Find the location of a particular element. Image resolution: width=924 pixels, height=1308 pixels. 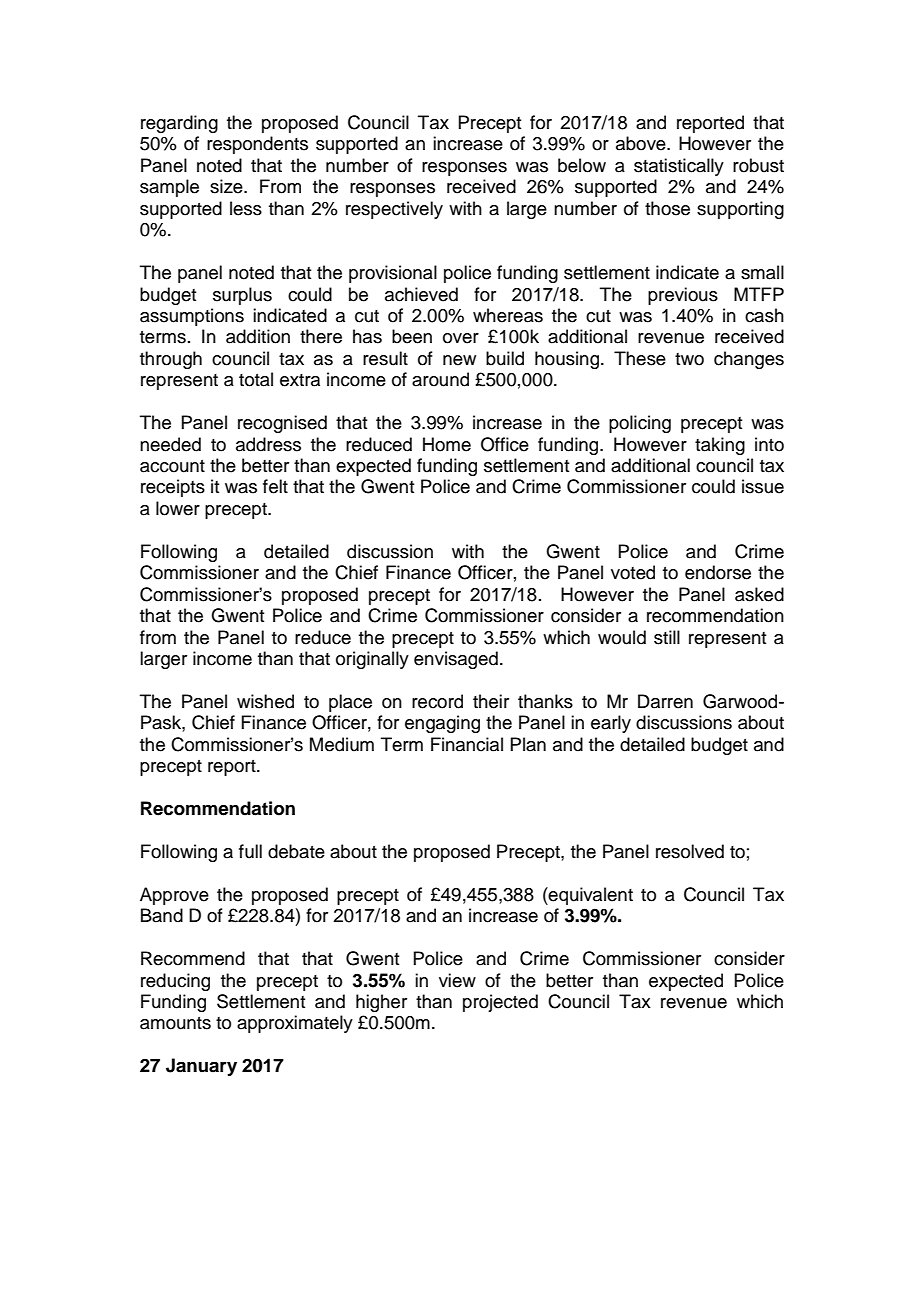

January is located at coordinates (201, 1067).
